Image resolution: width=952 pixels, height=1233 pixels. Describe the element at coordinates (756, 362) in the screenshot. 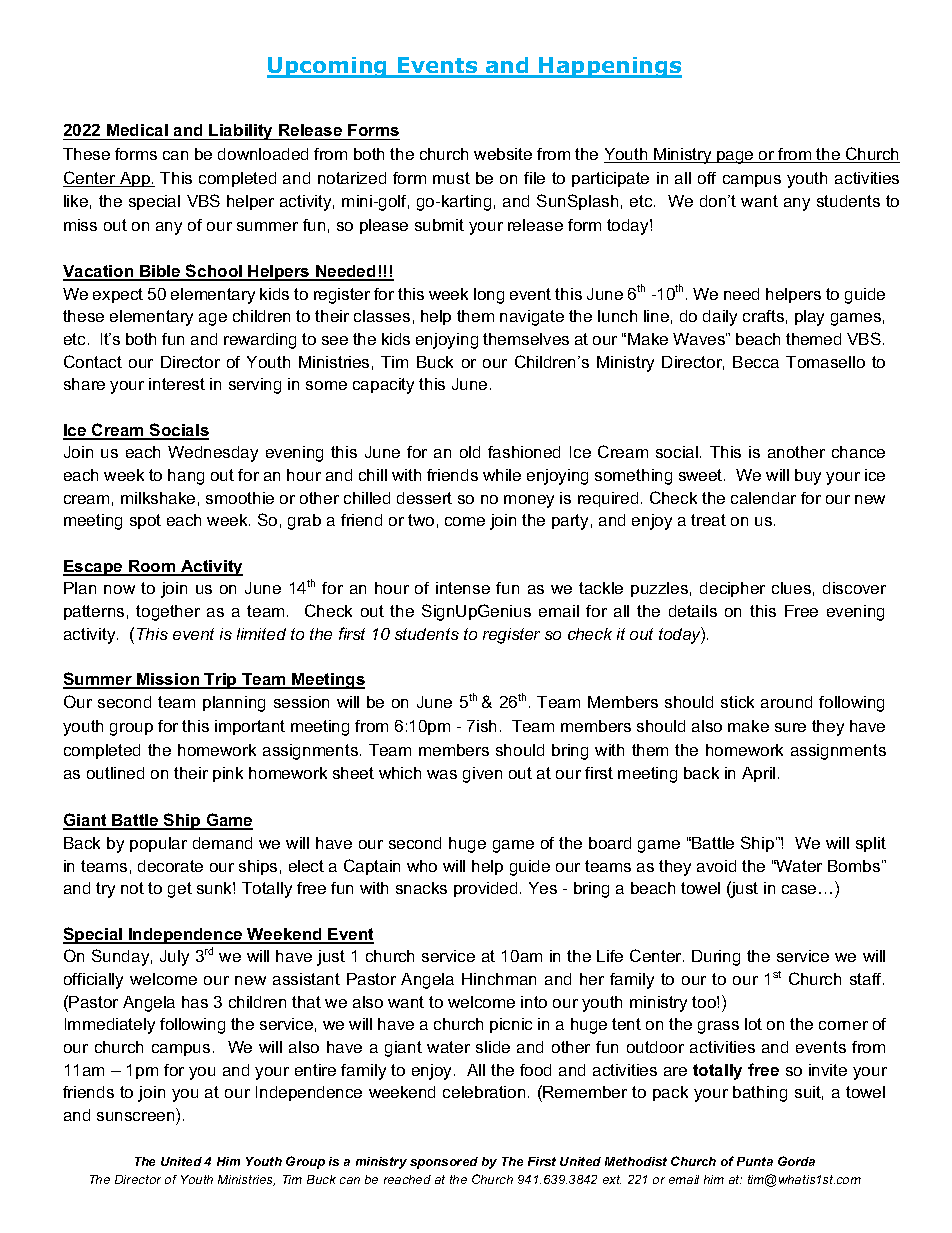

I see `Becca` at that location.
